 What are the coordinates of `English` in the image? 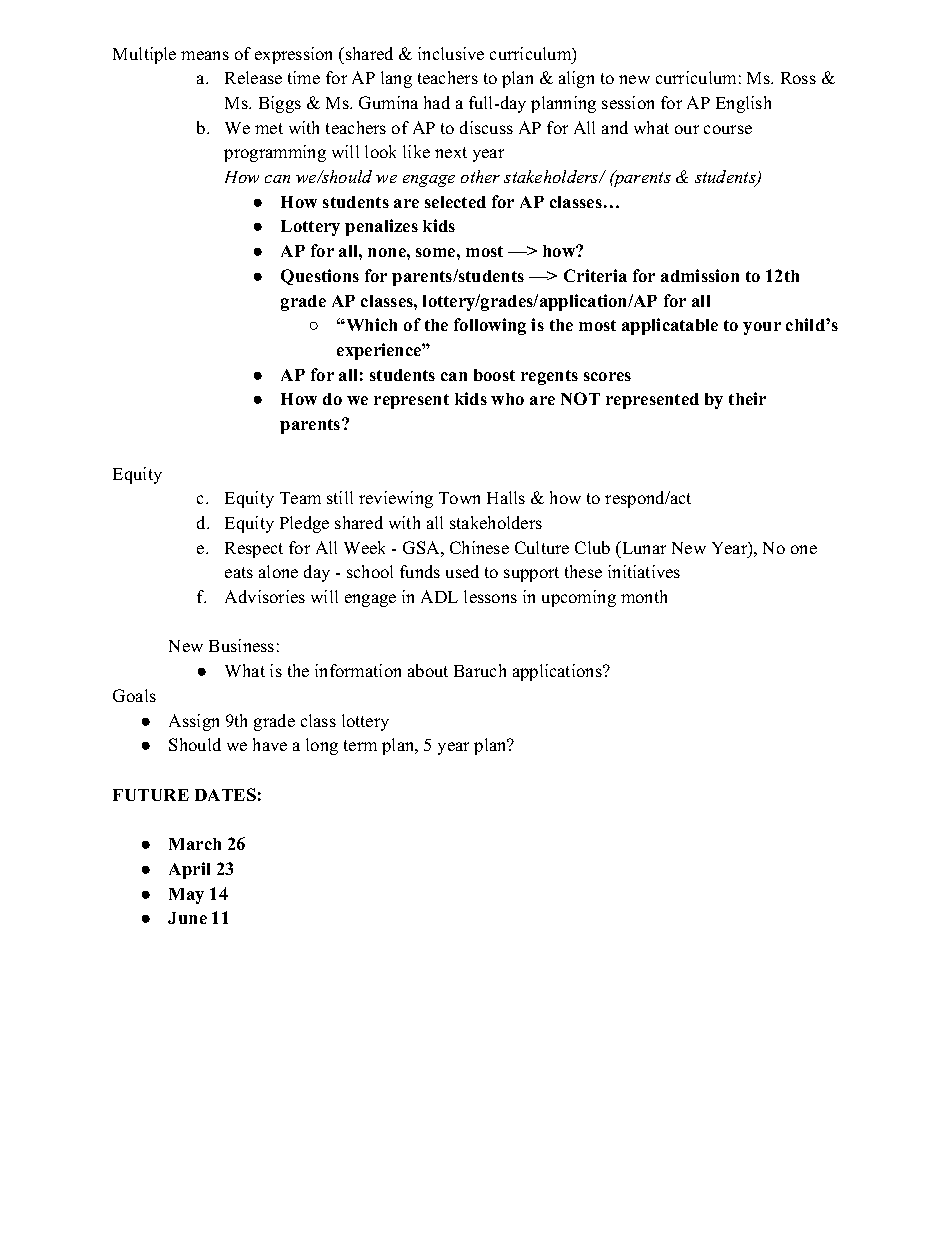 It's located at (743, 104).
